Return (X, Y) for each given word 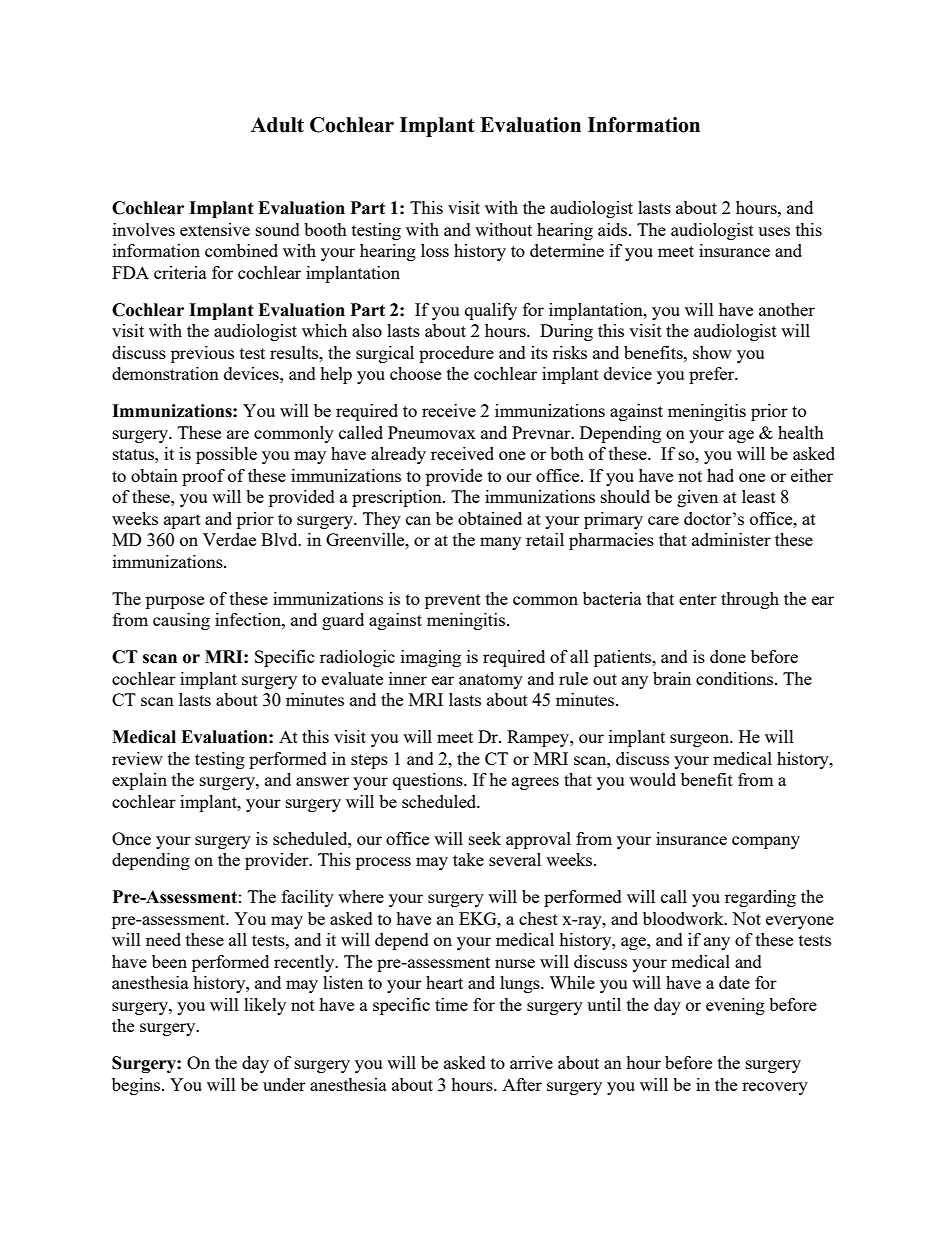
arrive (531, 1062)
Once (131, 838)
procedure (456, 354)
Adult (277, 125)
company (766, 842)
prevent (453, 601)
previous (202, 354)
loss (435, 250)
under (284, 1084)
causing (181, 621)
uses (774, 231)
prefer (713, 375)
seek (485, 838)
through (750, 600)
